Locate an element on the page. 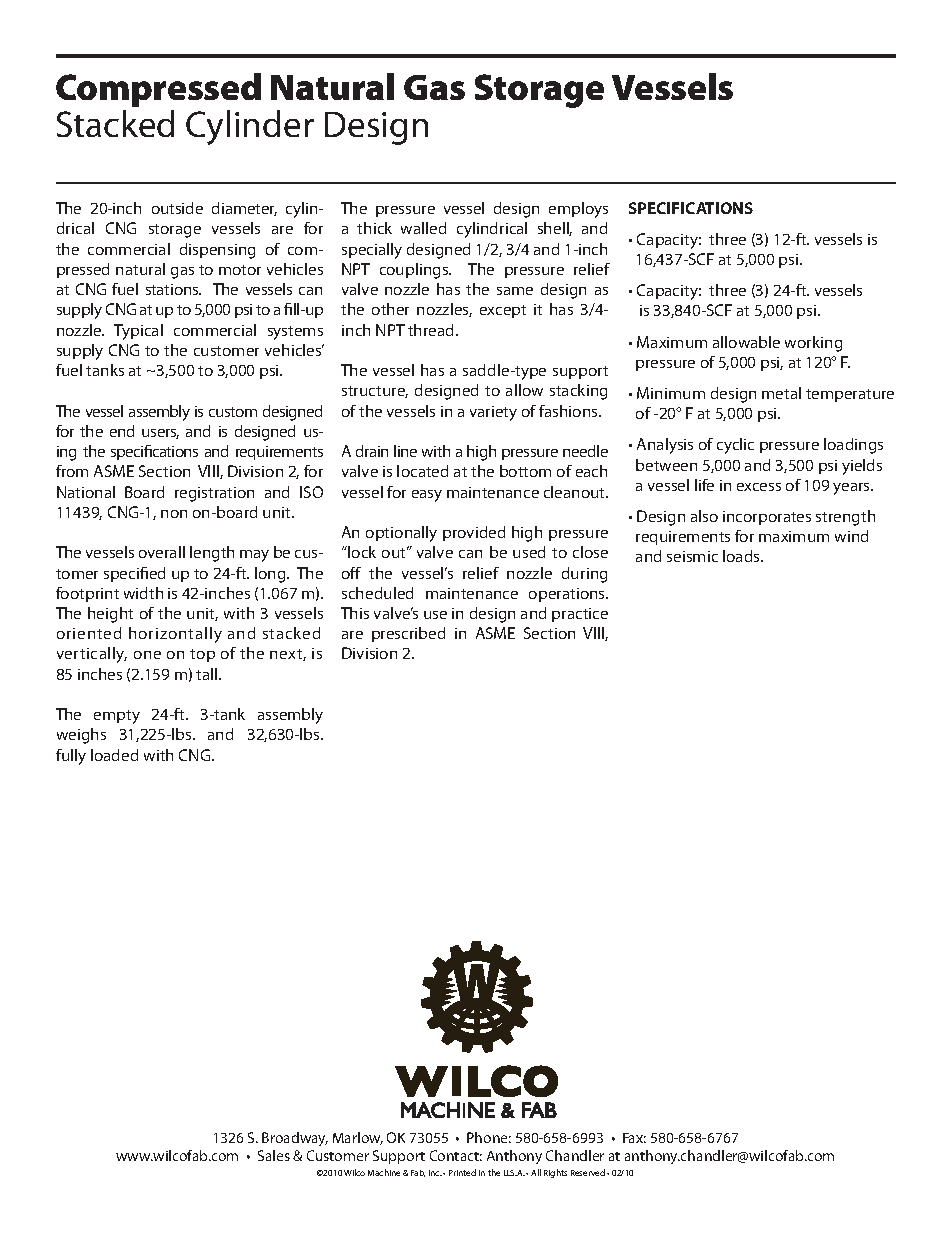 The image size is (952, 1233). practice is located at coordinates (580, 615).
